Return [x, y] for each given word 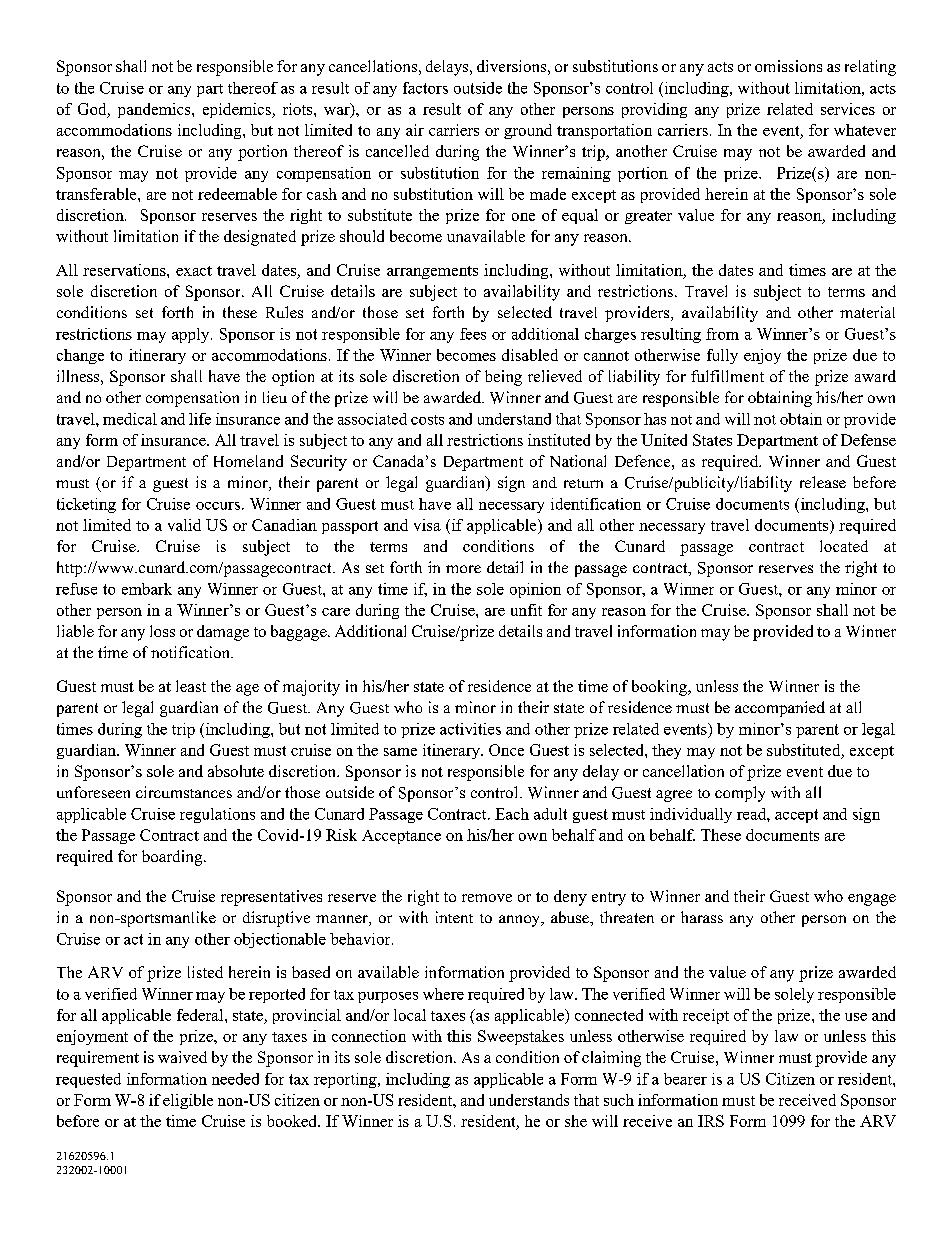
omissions [788, 66]
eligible [188, 1101]
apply [192, 335]
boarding [173, 858]
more [463, 569]
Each [512, 814]
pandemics [155, 110]
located [844, 546]
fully [722, 356]
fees [473, 334]
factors [425, 88]
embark [147, 589]
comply [740, 794]
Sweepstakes [521, 1037]
